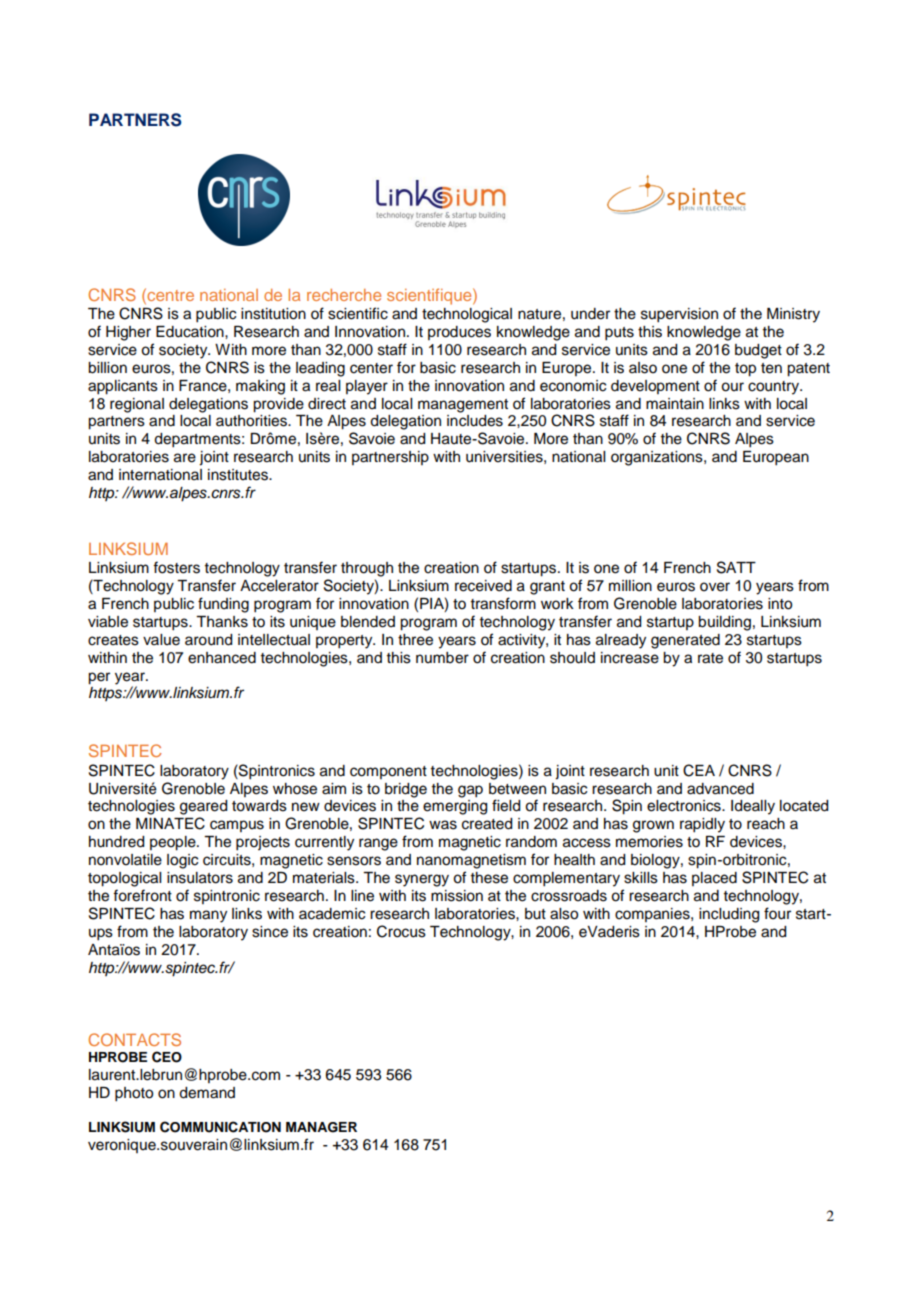  I want to click on including, so click(729, 915).
